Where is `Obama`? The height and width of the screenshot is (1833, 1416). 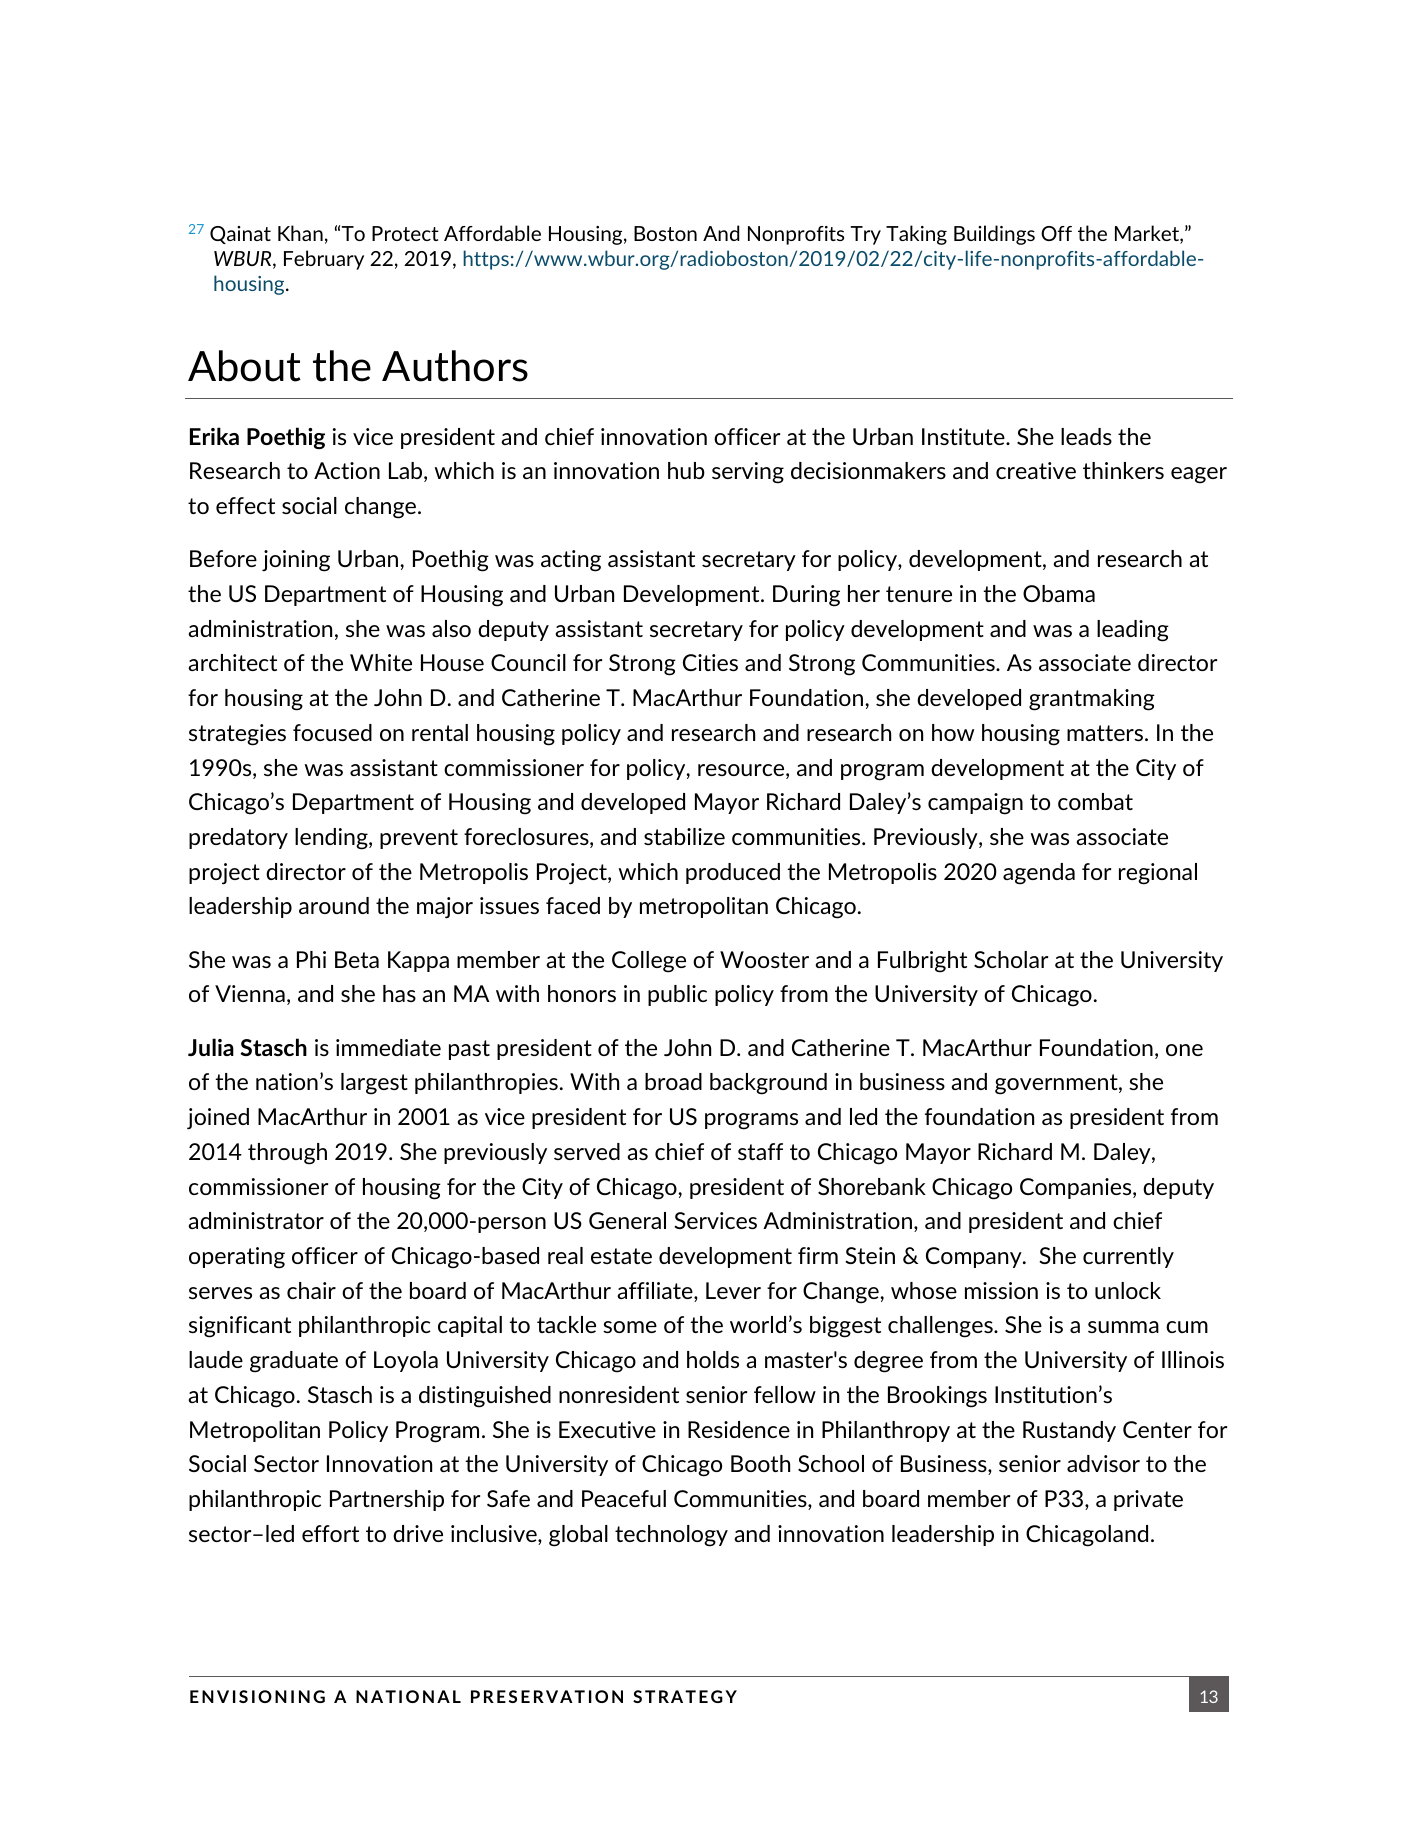 Obama is located at coordinates (1059, 593).
